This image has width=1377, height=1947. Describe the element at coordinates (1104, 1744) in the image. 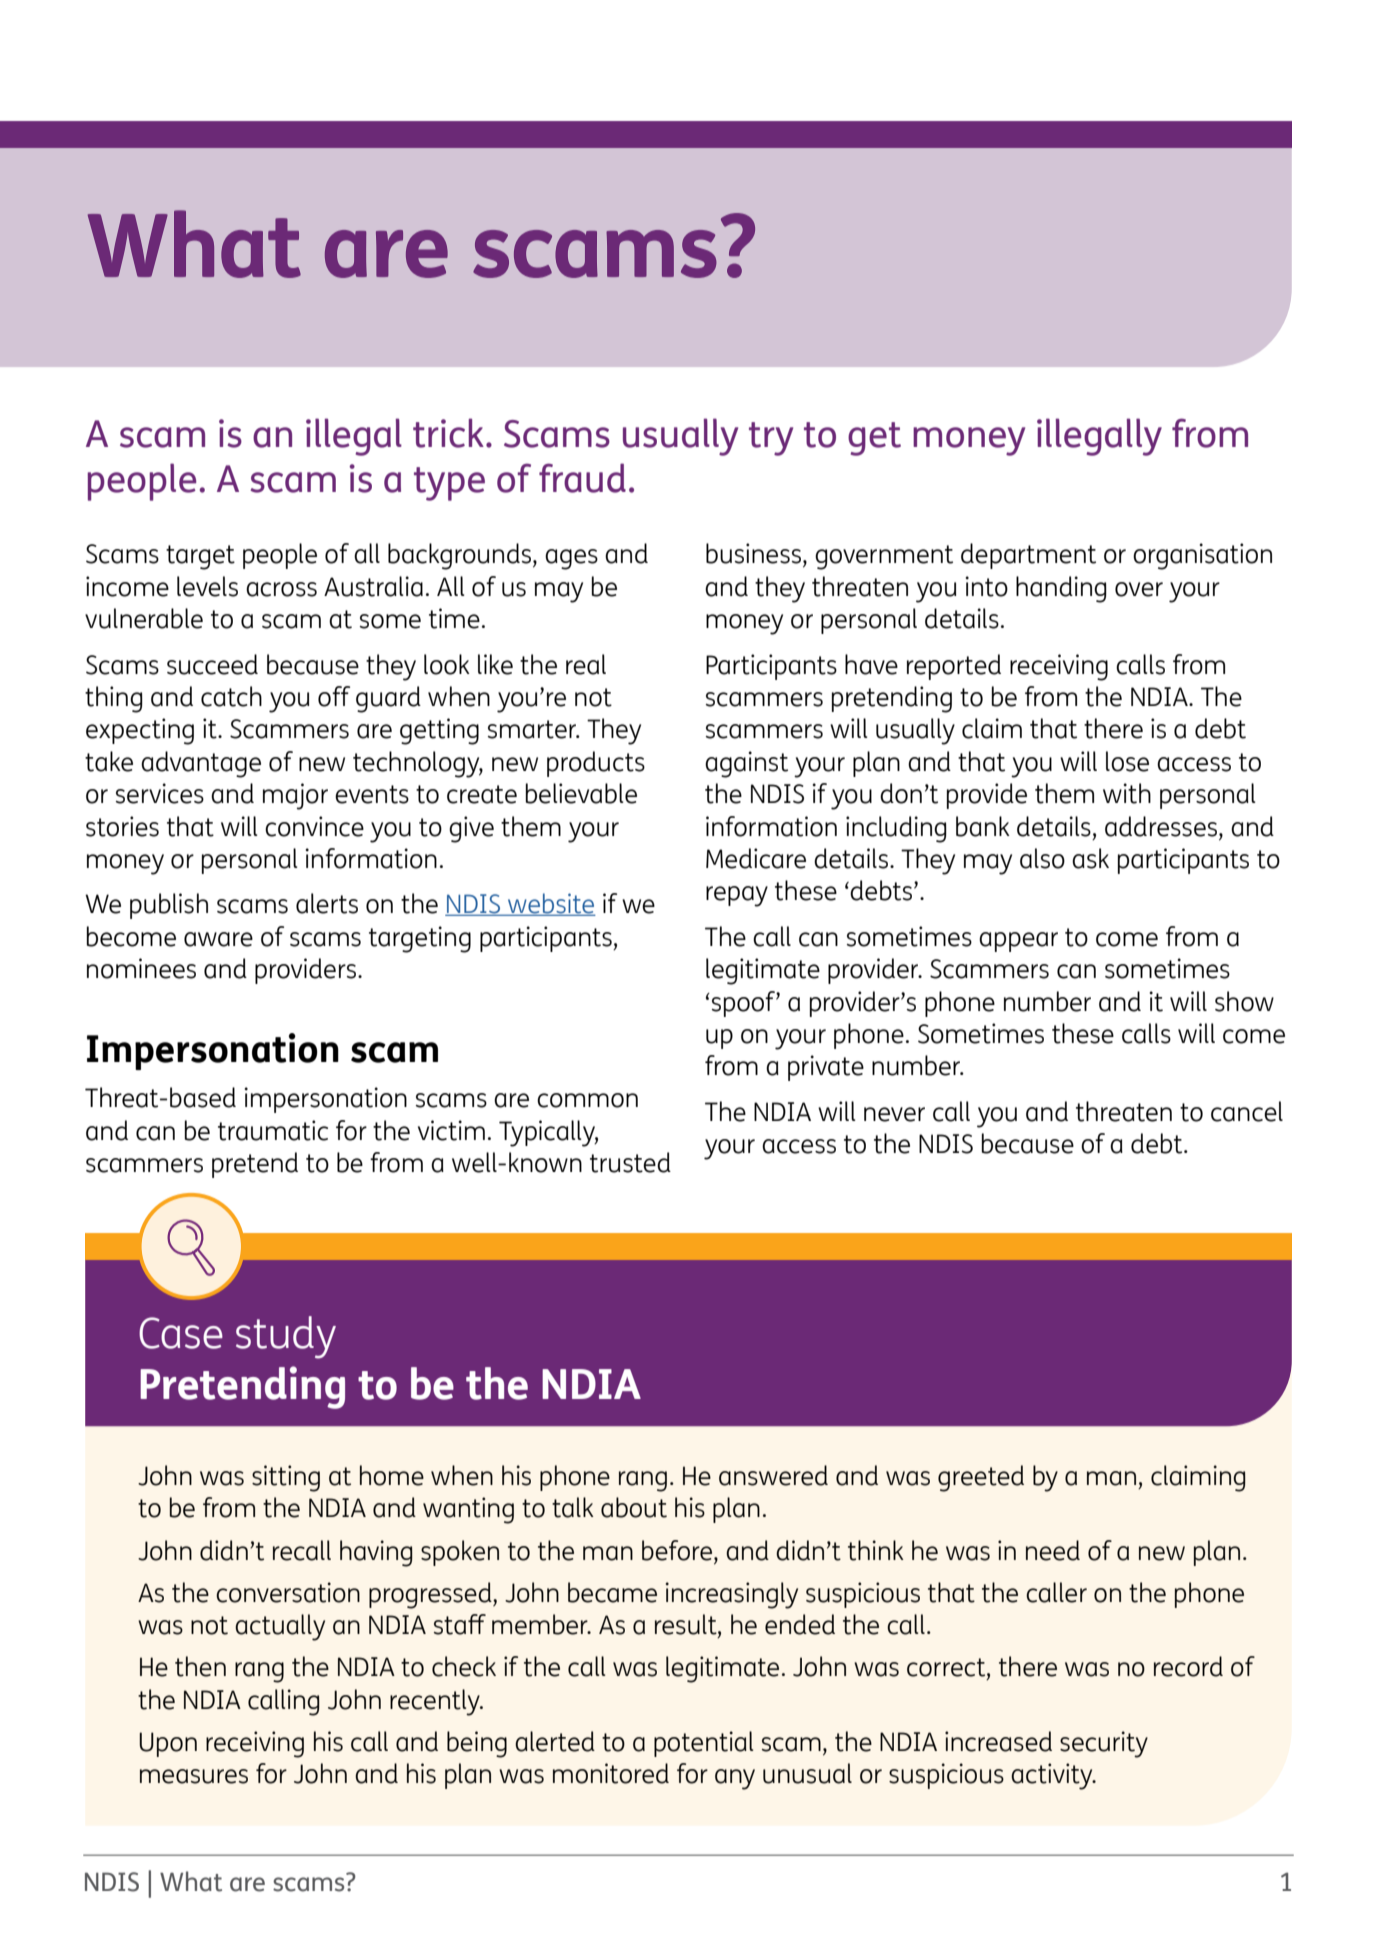

I see `security` at that location.
